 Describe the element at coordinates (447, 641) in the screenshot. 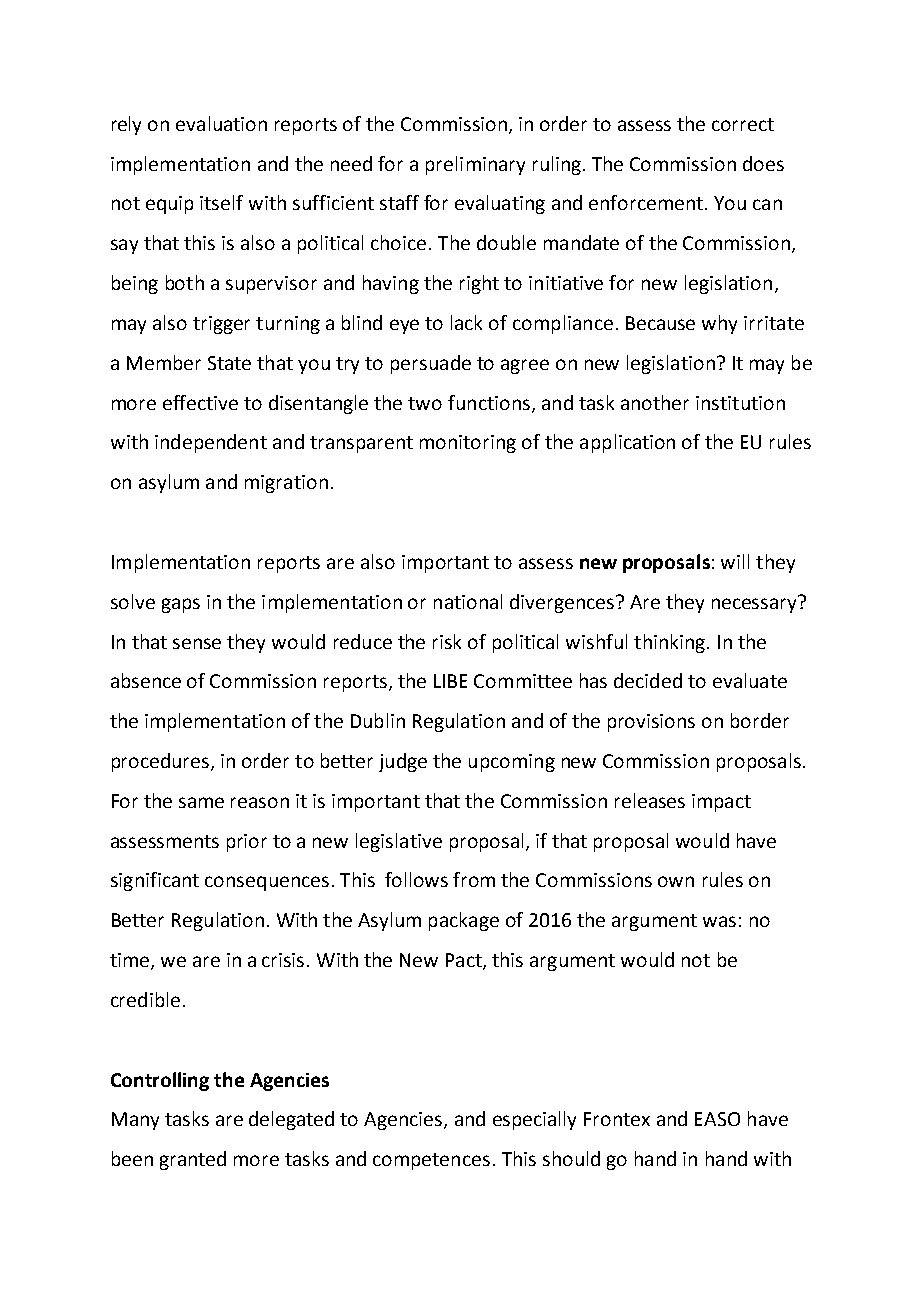

I see `risk` at that location.
